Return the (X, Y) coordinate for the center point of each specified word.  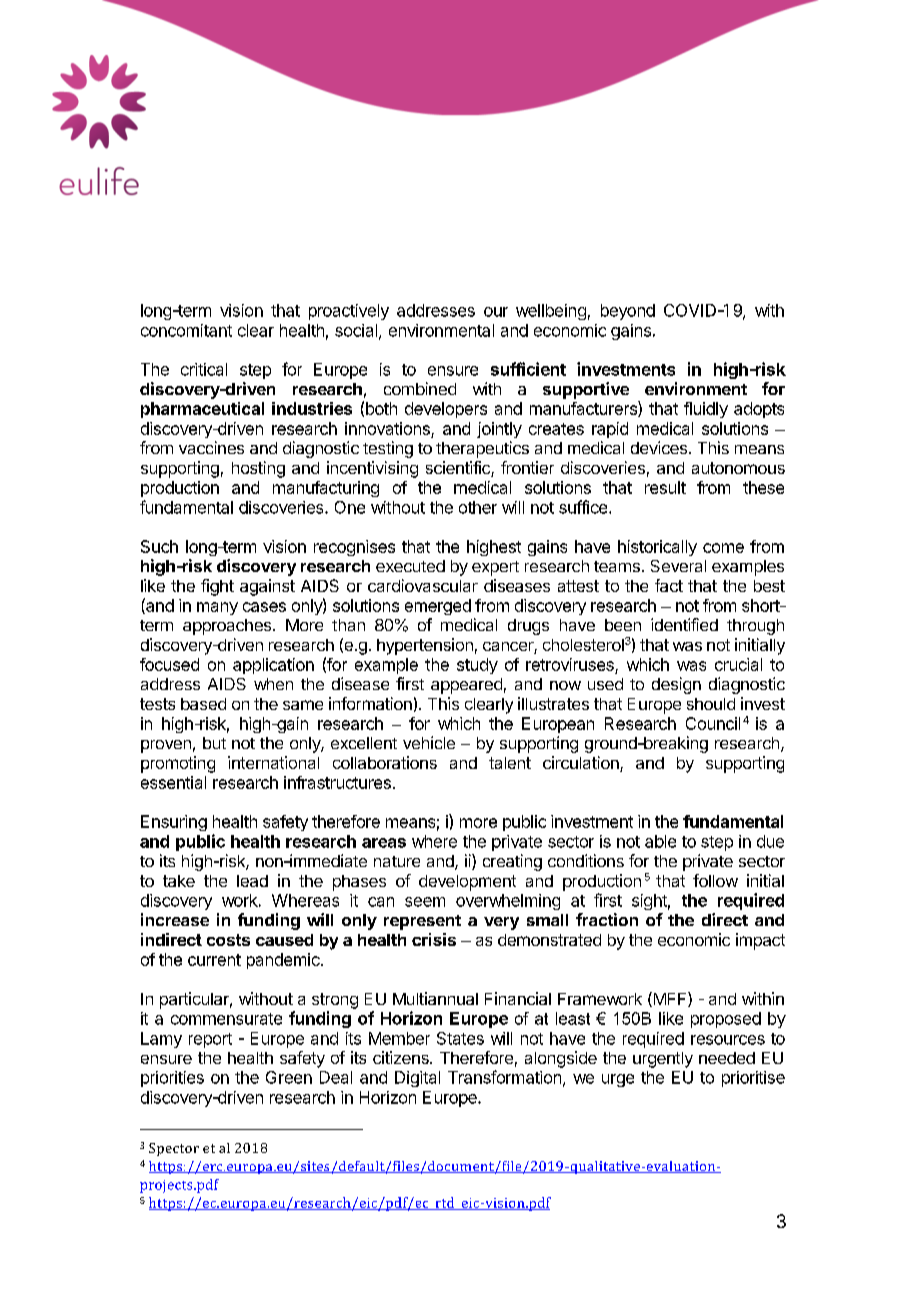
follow (715, 880)
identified (684, 624)
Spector (174, 1149)
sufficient (528, 369)
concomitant (186, 330)
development (467, 883)
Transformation (504, 1077)
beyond (628, 312)
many (217, 608)
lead (252, 881)
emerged (438, 607)
